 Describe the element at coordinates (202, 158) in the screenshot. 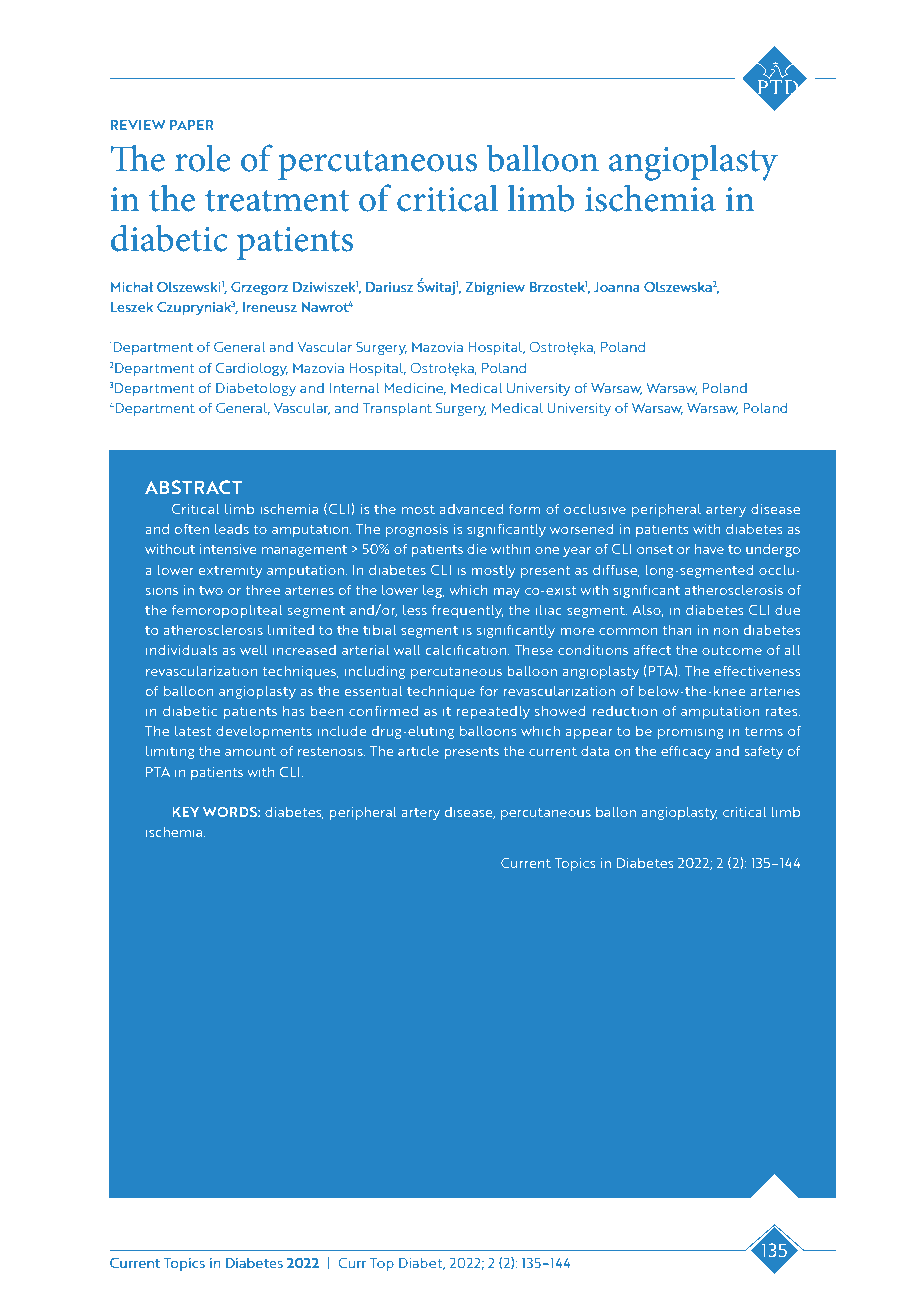

I see `role` at that location.
